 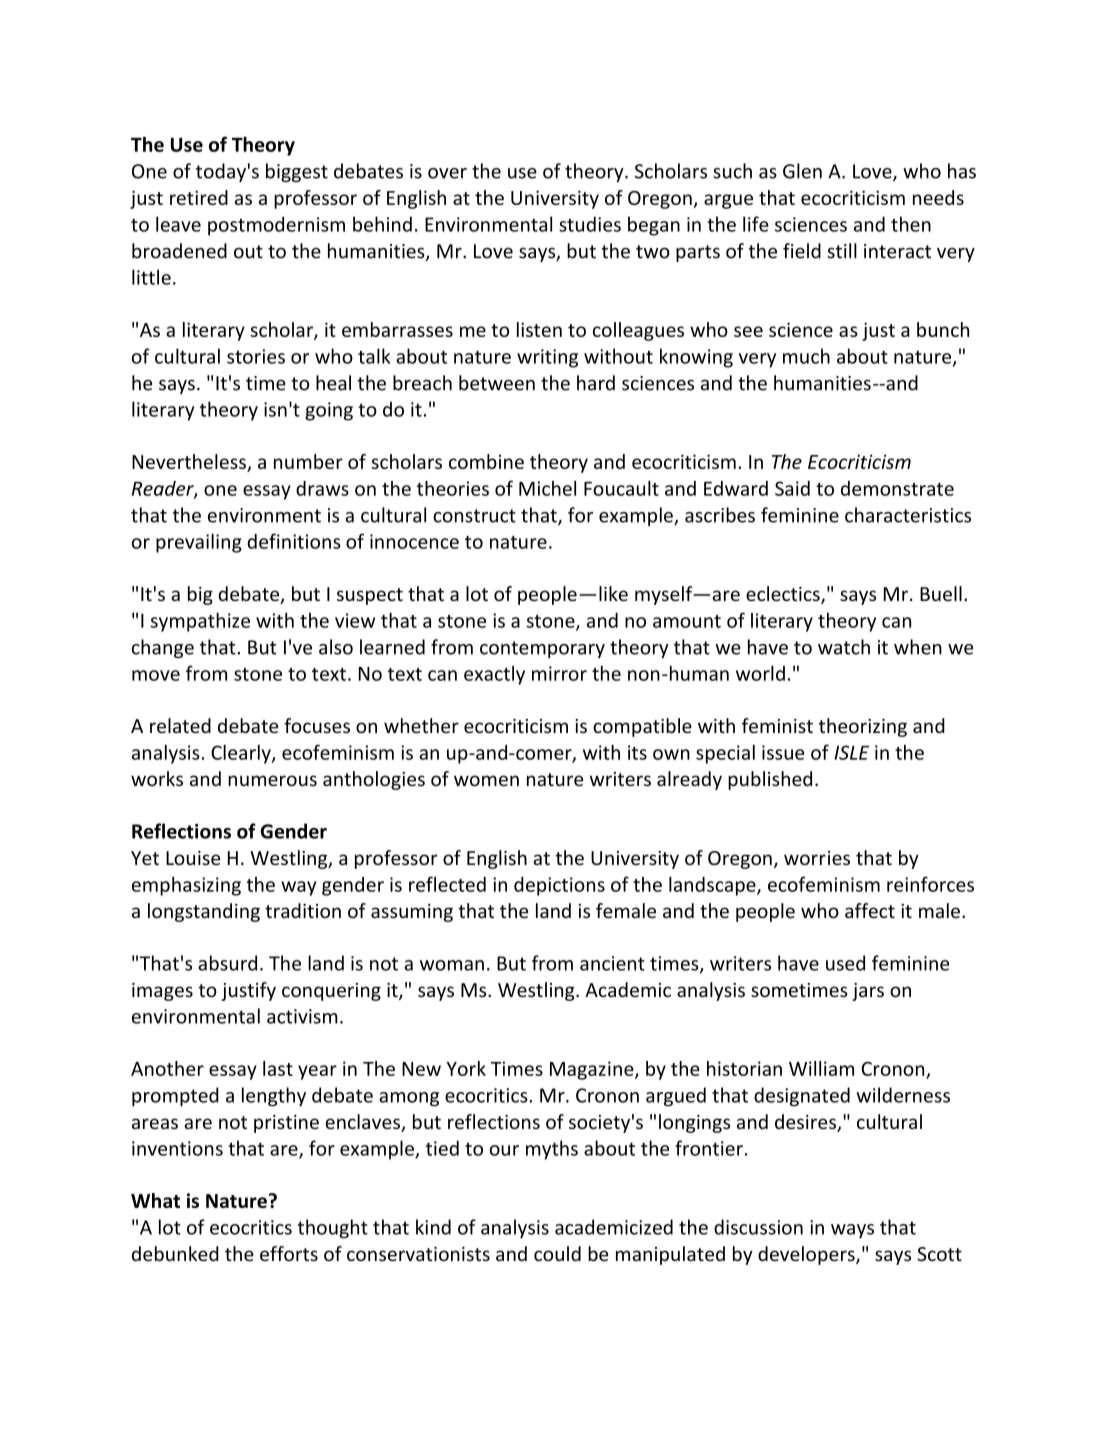 What do you see at coordinates (199, 197) in the image?
I see `retired` at bounding box center [199, 197].
